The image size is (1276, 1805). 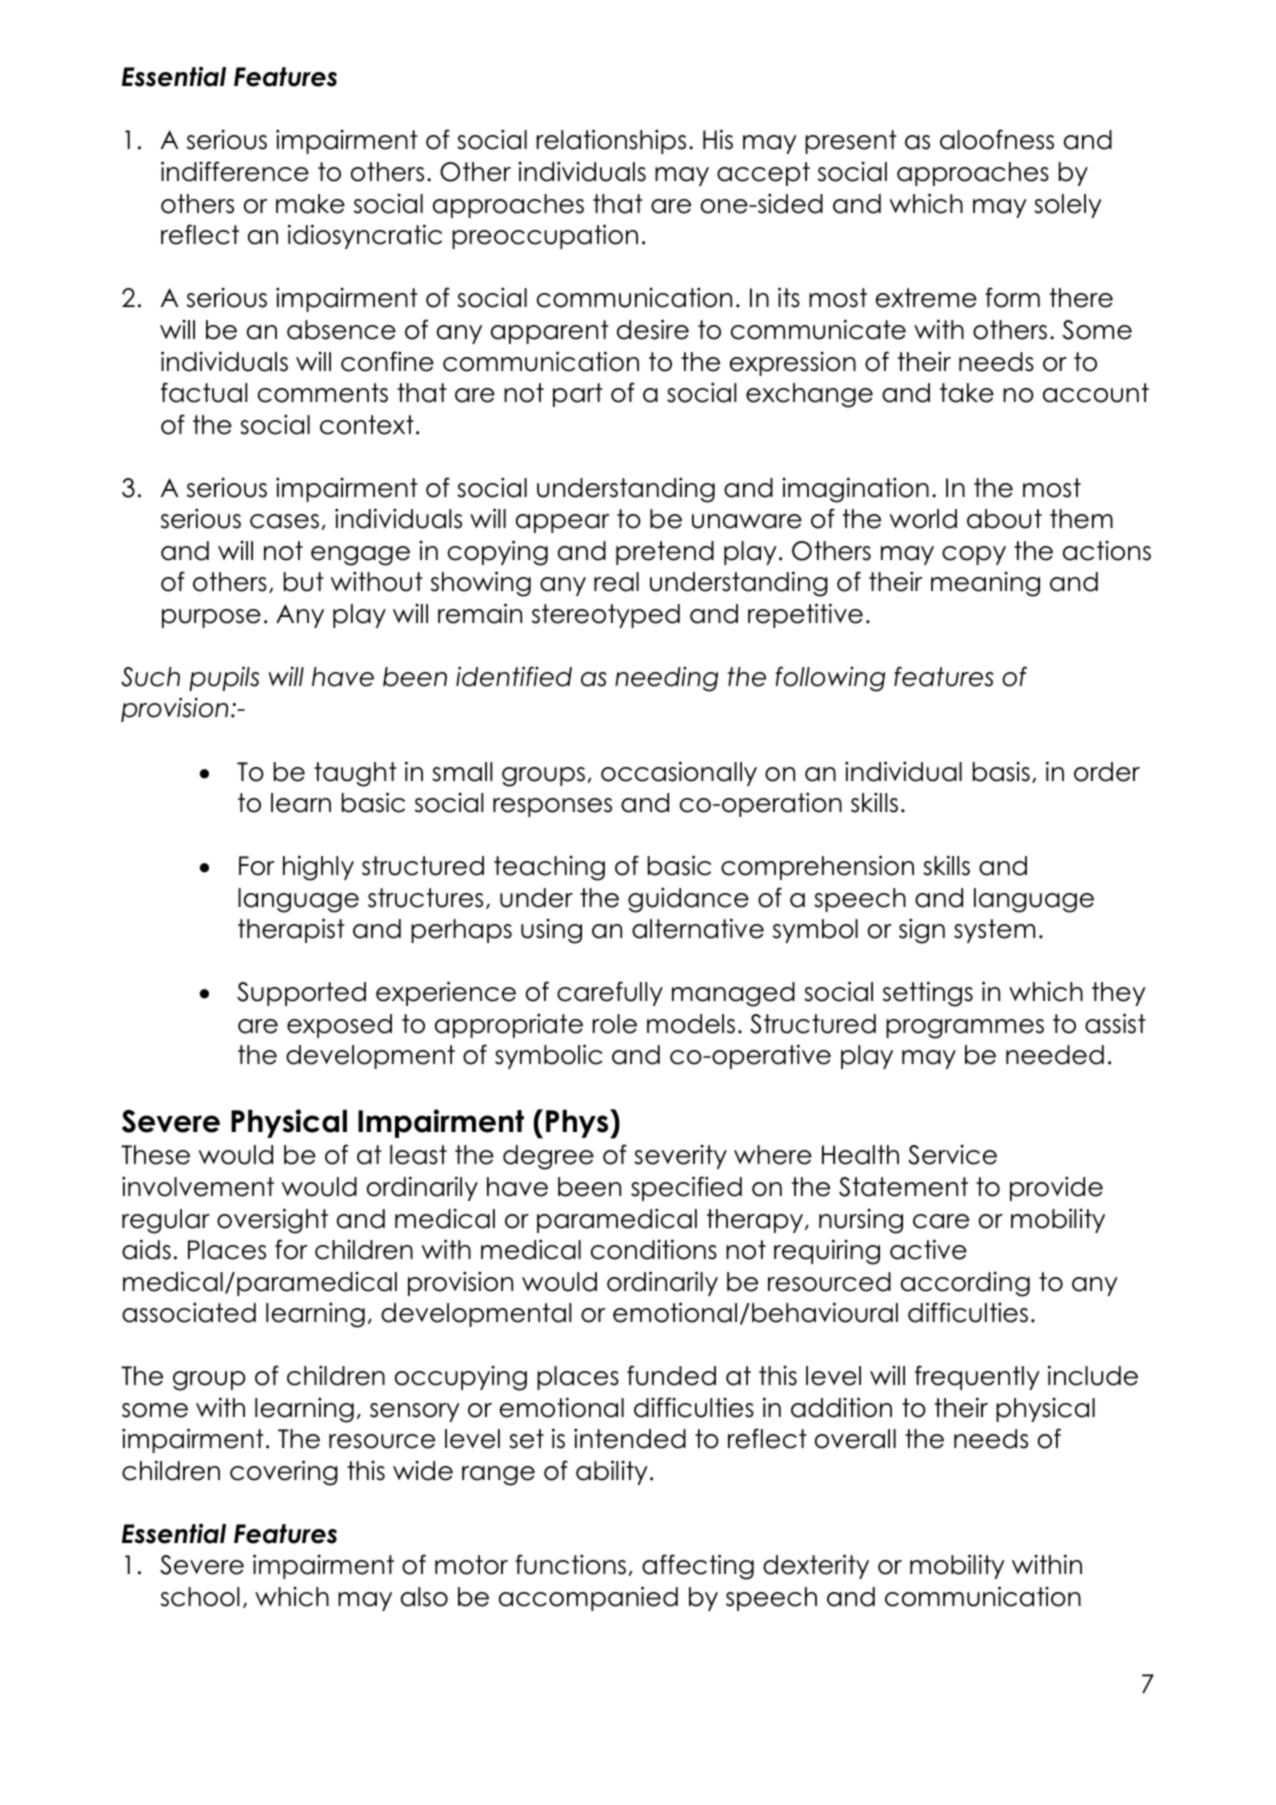 I want to click on about, so click(x=1004, y=519).
